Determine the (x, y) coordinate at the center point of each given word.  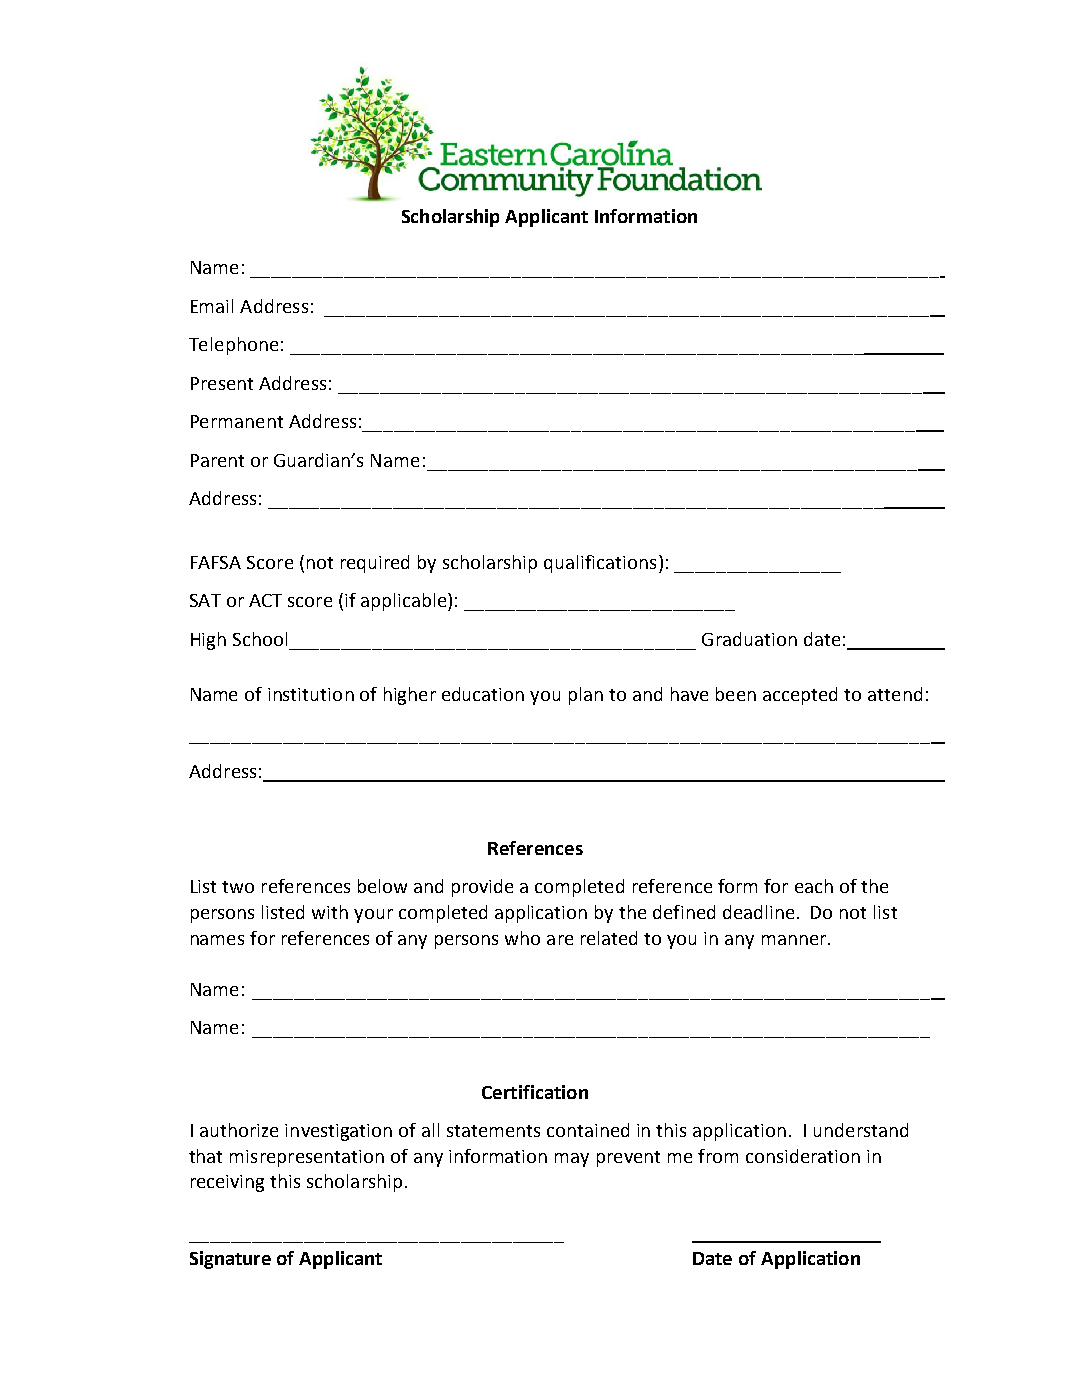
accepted (800, 696)
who (522, 938)
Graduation (749, 639)
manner (794, 940)
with (330, 912)
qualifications (600, 564)
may (572, 1160)
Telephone (233, 346)
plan (586, 696)
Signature (230, 1260)
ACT (265, 600)
